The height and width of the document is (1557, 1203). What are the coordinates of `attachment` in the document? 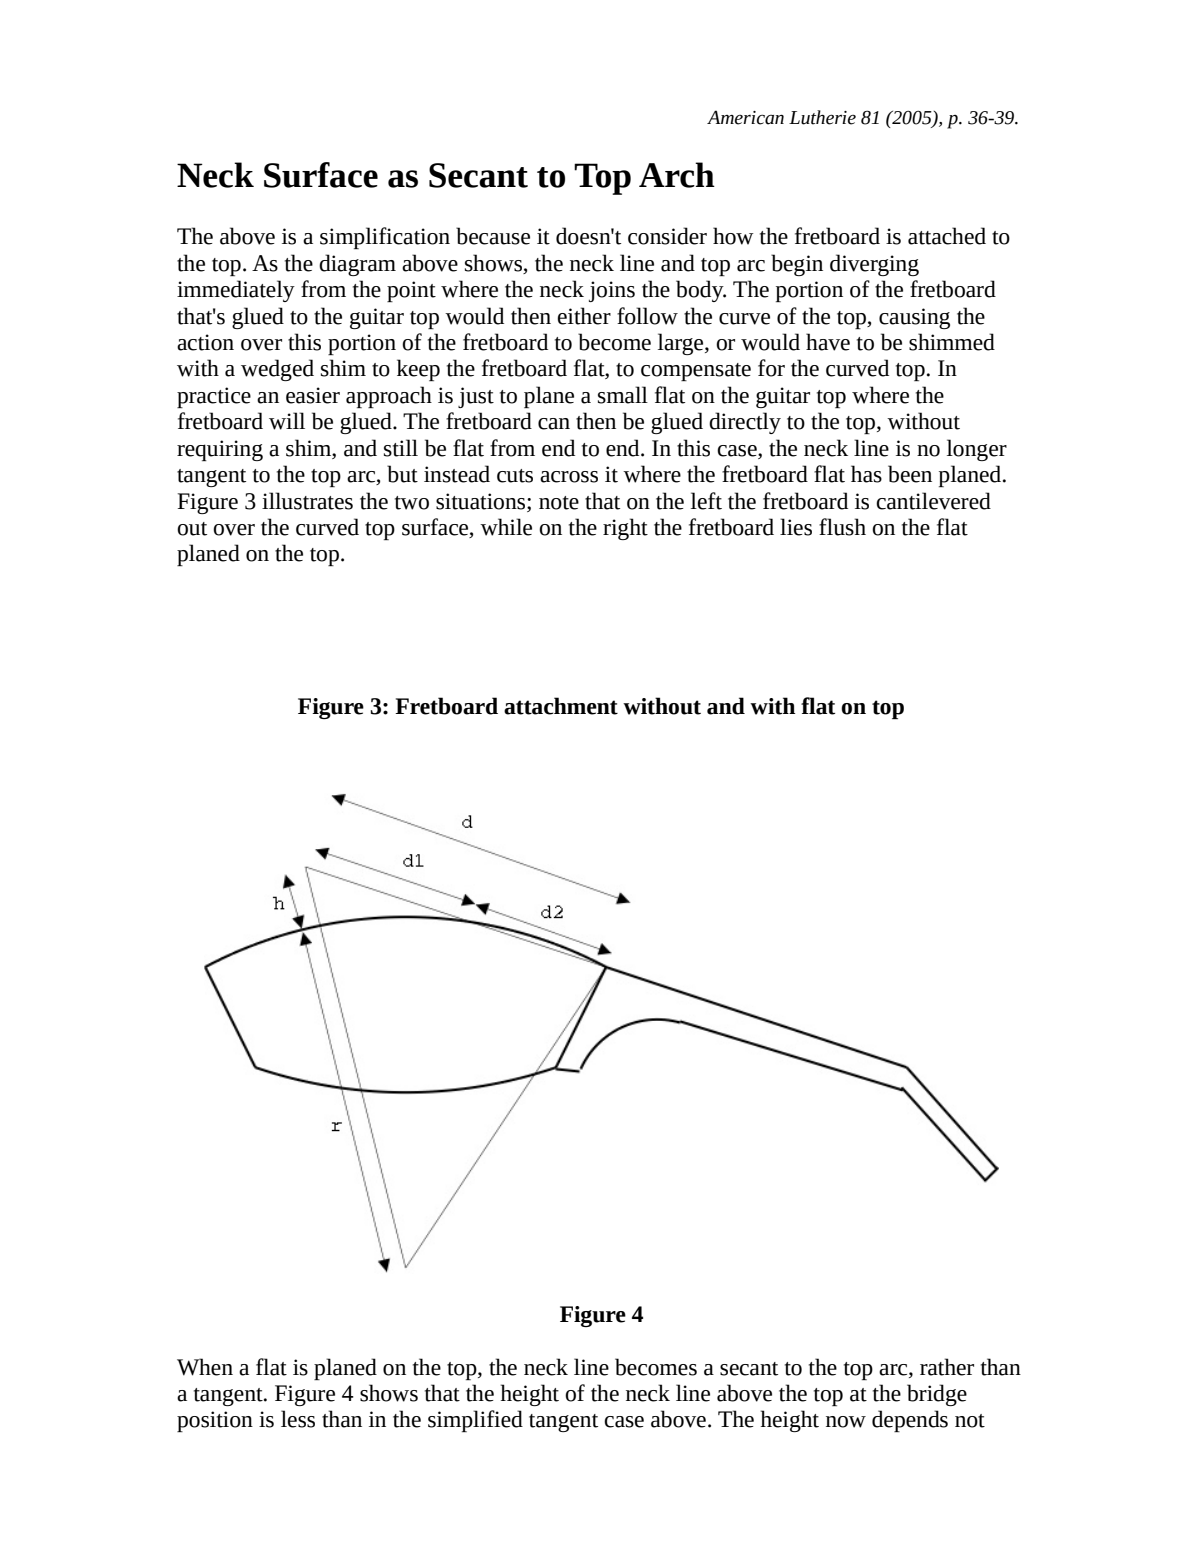 It's located at (561, 706).
